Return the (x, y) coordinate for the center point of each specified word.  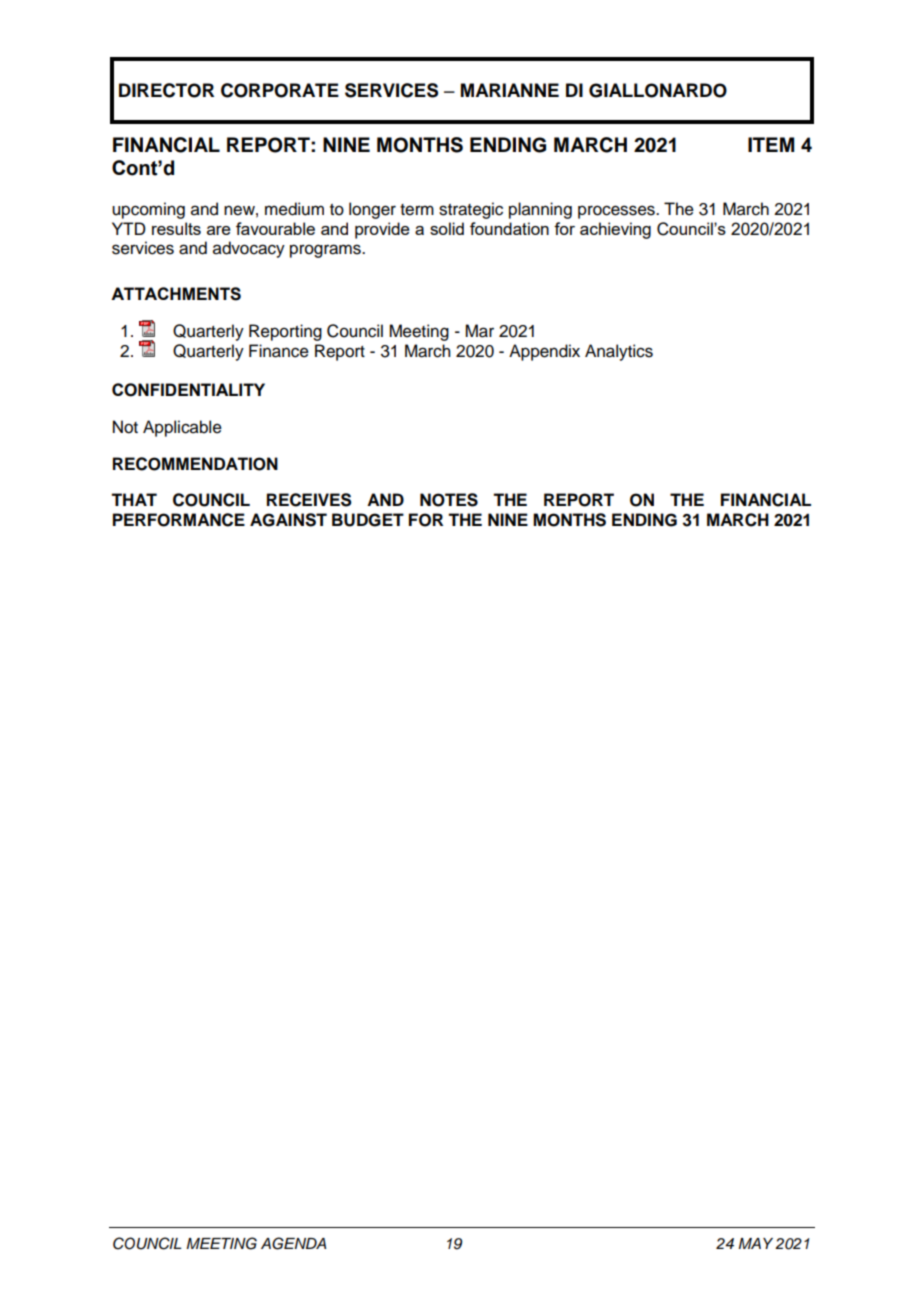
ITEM (771, 144)
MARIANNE (510, 90)
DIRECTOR (166, 90)
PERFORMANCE (179, 520)
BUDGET (368, 520)
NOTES (449, 500)
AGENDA (293, 1243)
